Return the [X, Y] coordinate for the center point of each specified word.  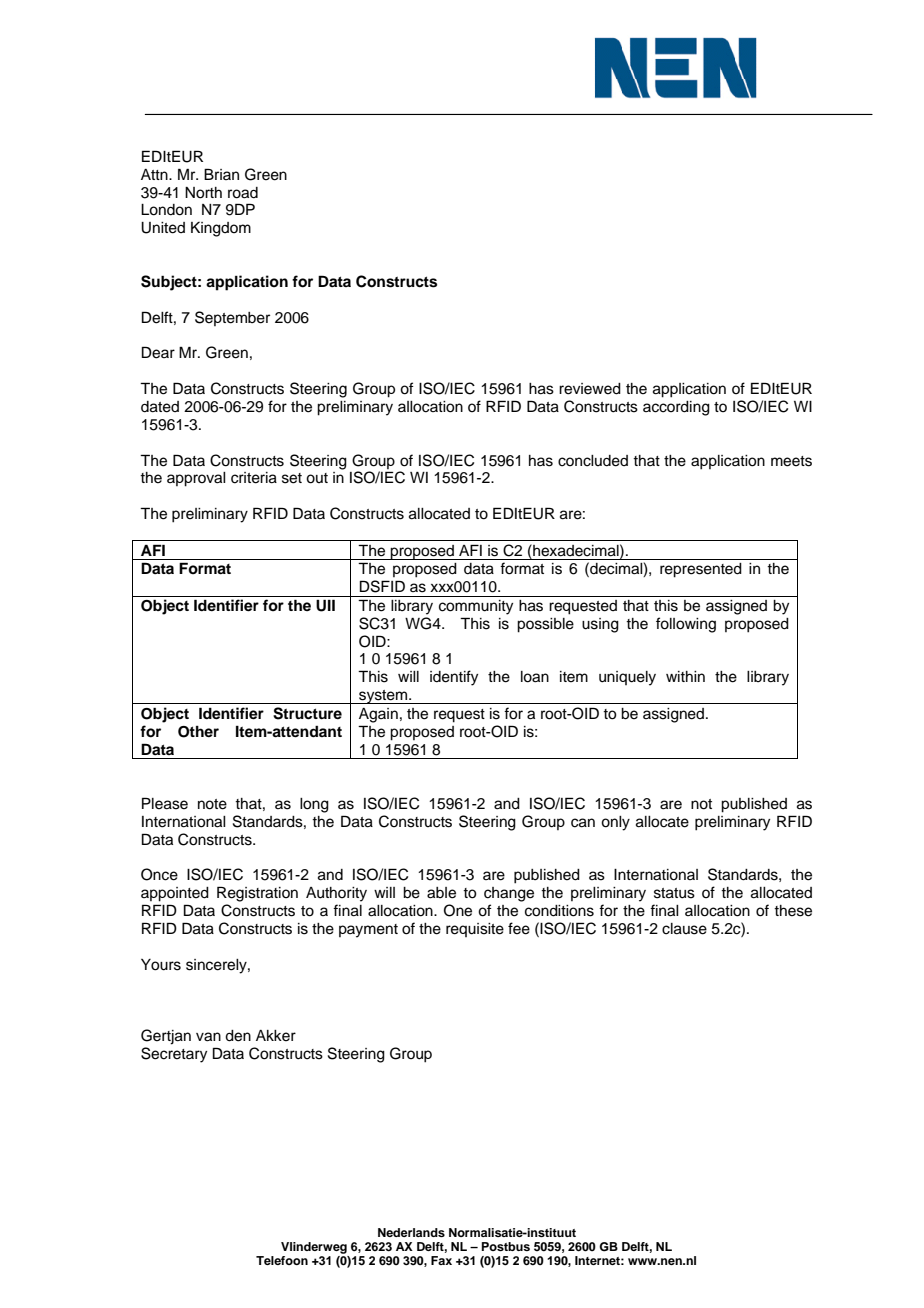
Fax [441, 1260]
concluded [593, 461]
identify [454, 678]
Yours [161, 965]
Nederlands [411, 1232]
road [243, 193]
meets [791, 461]
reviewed [590, 389]
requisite [475, 930]
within [685, 676]
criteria [254, 478]
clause [684, 929]
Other [198, 732]
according [676, 408]
